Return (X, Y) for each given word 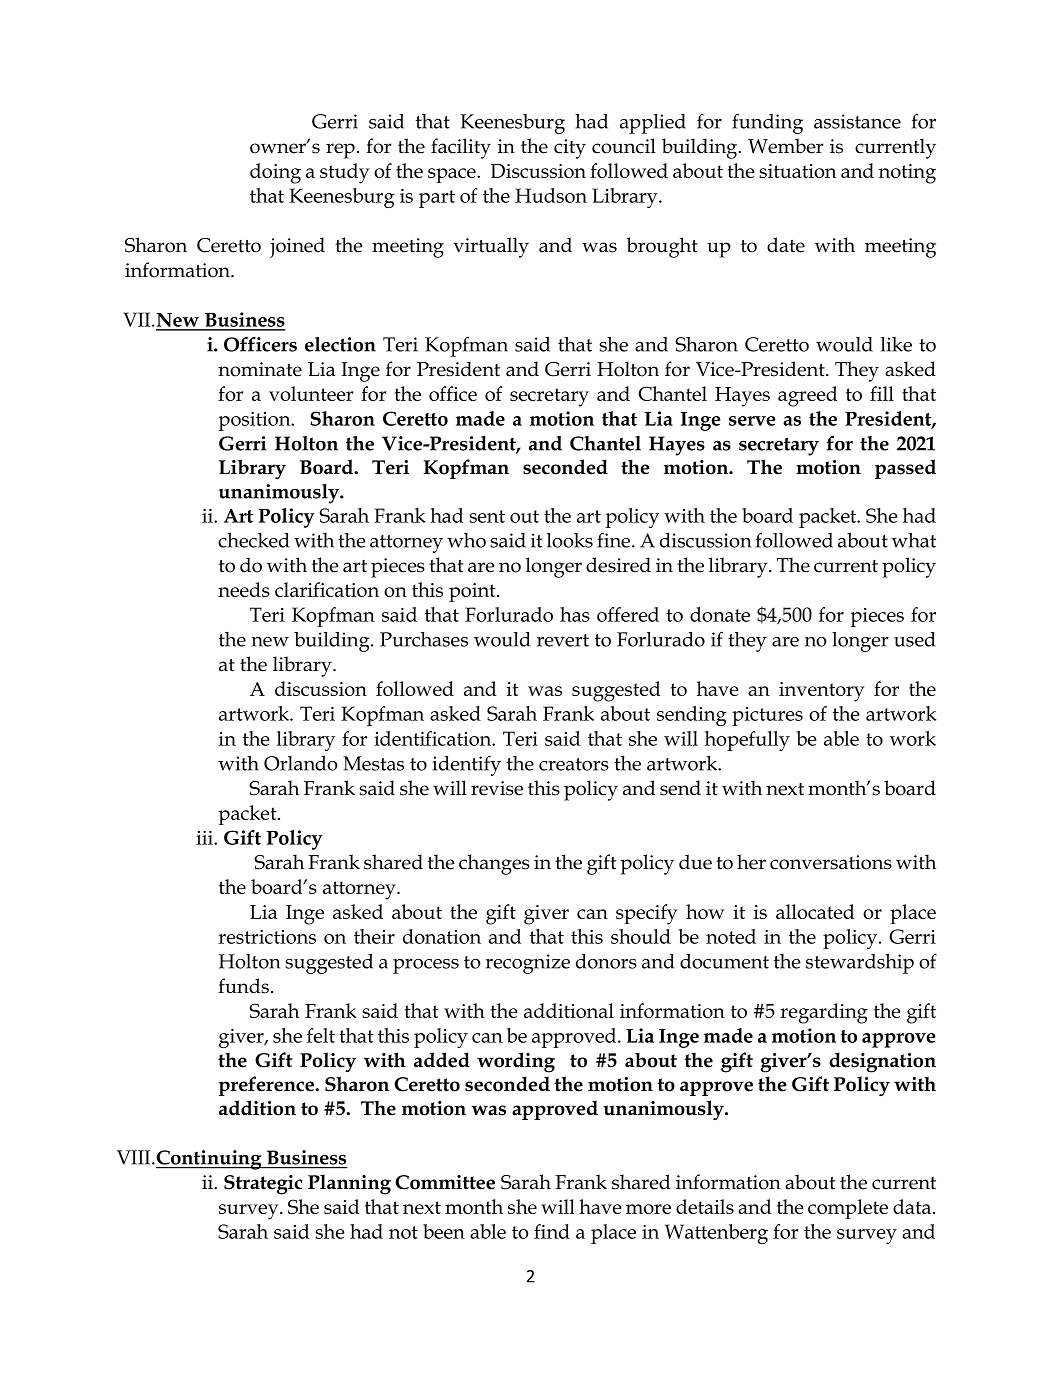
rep (340, 151)
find (552, 1231)
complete (848, 1209)
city (570, 149)
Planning (349, 1184)
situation (798, 171)
